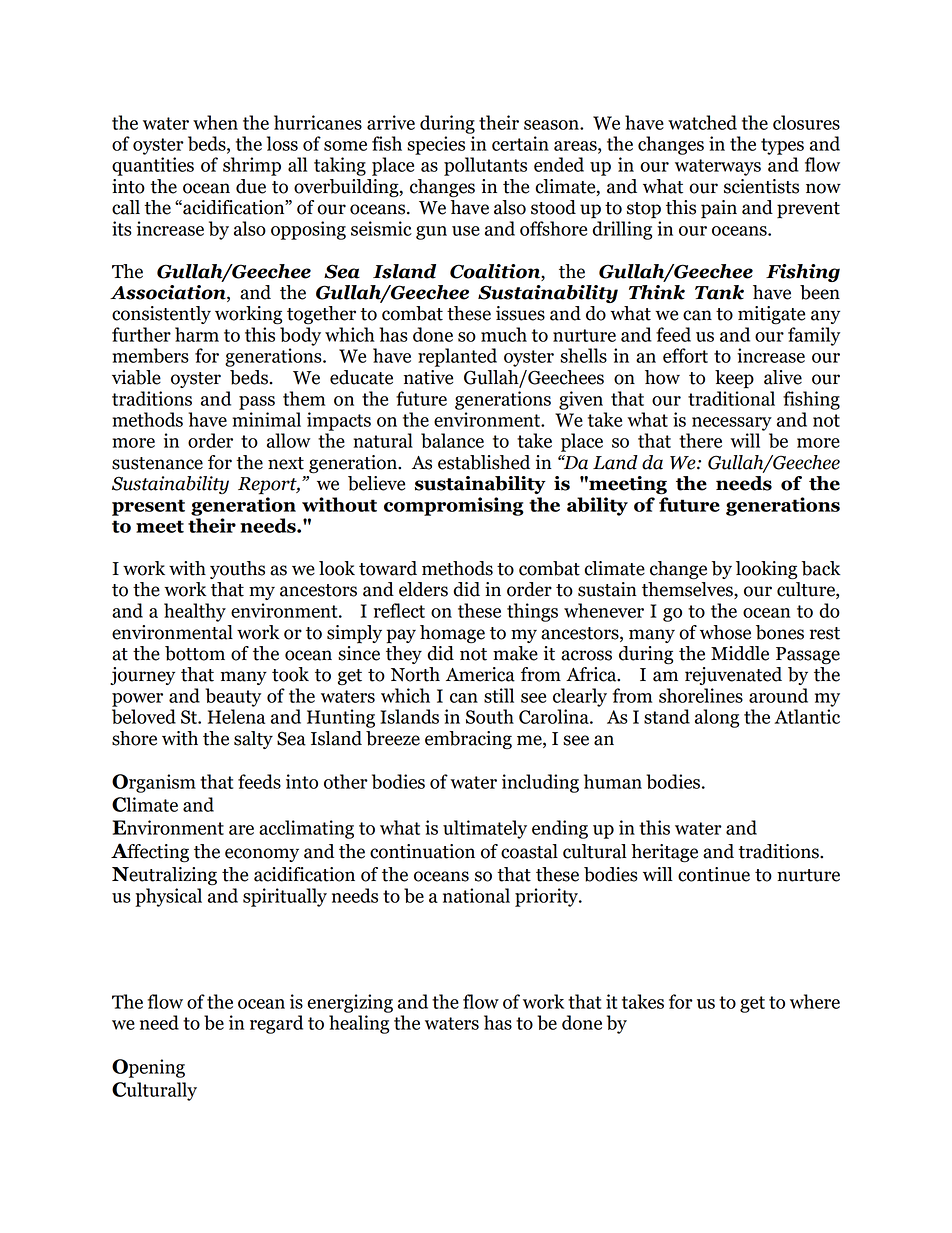 This page has width=952, height=1233. Describe the element at coordinates (485, 166) in the page. I see `pollutants` at that location.
